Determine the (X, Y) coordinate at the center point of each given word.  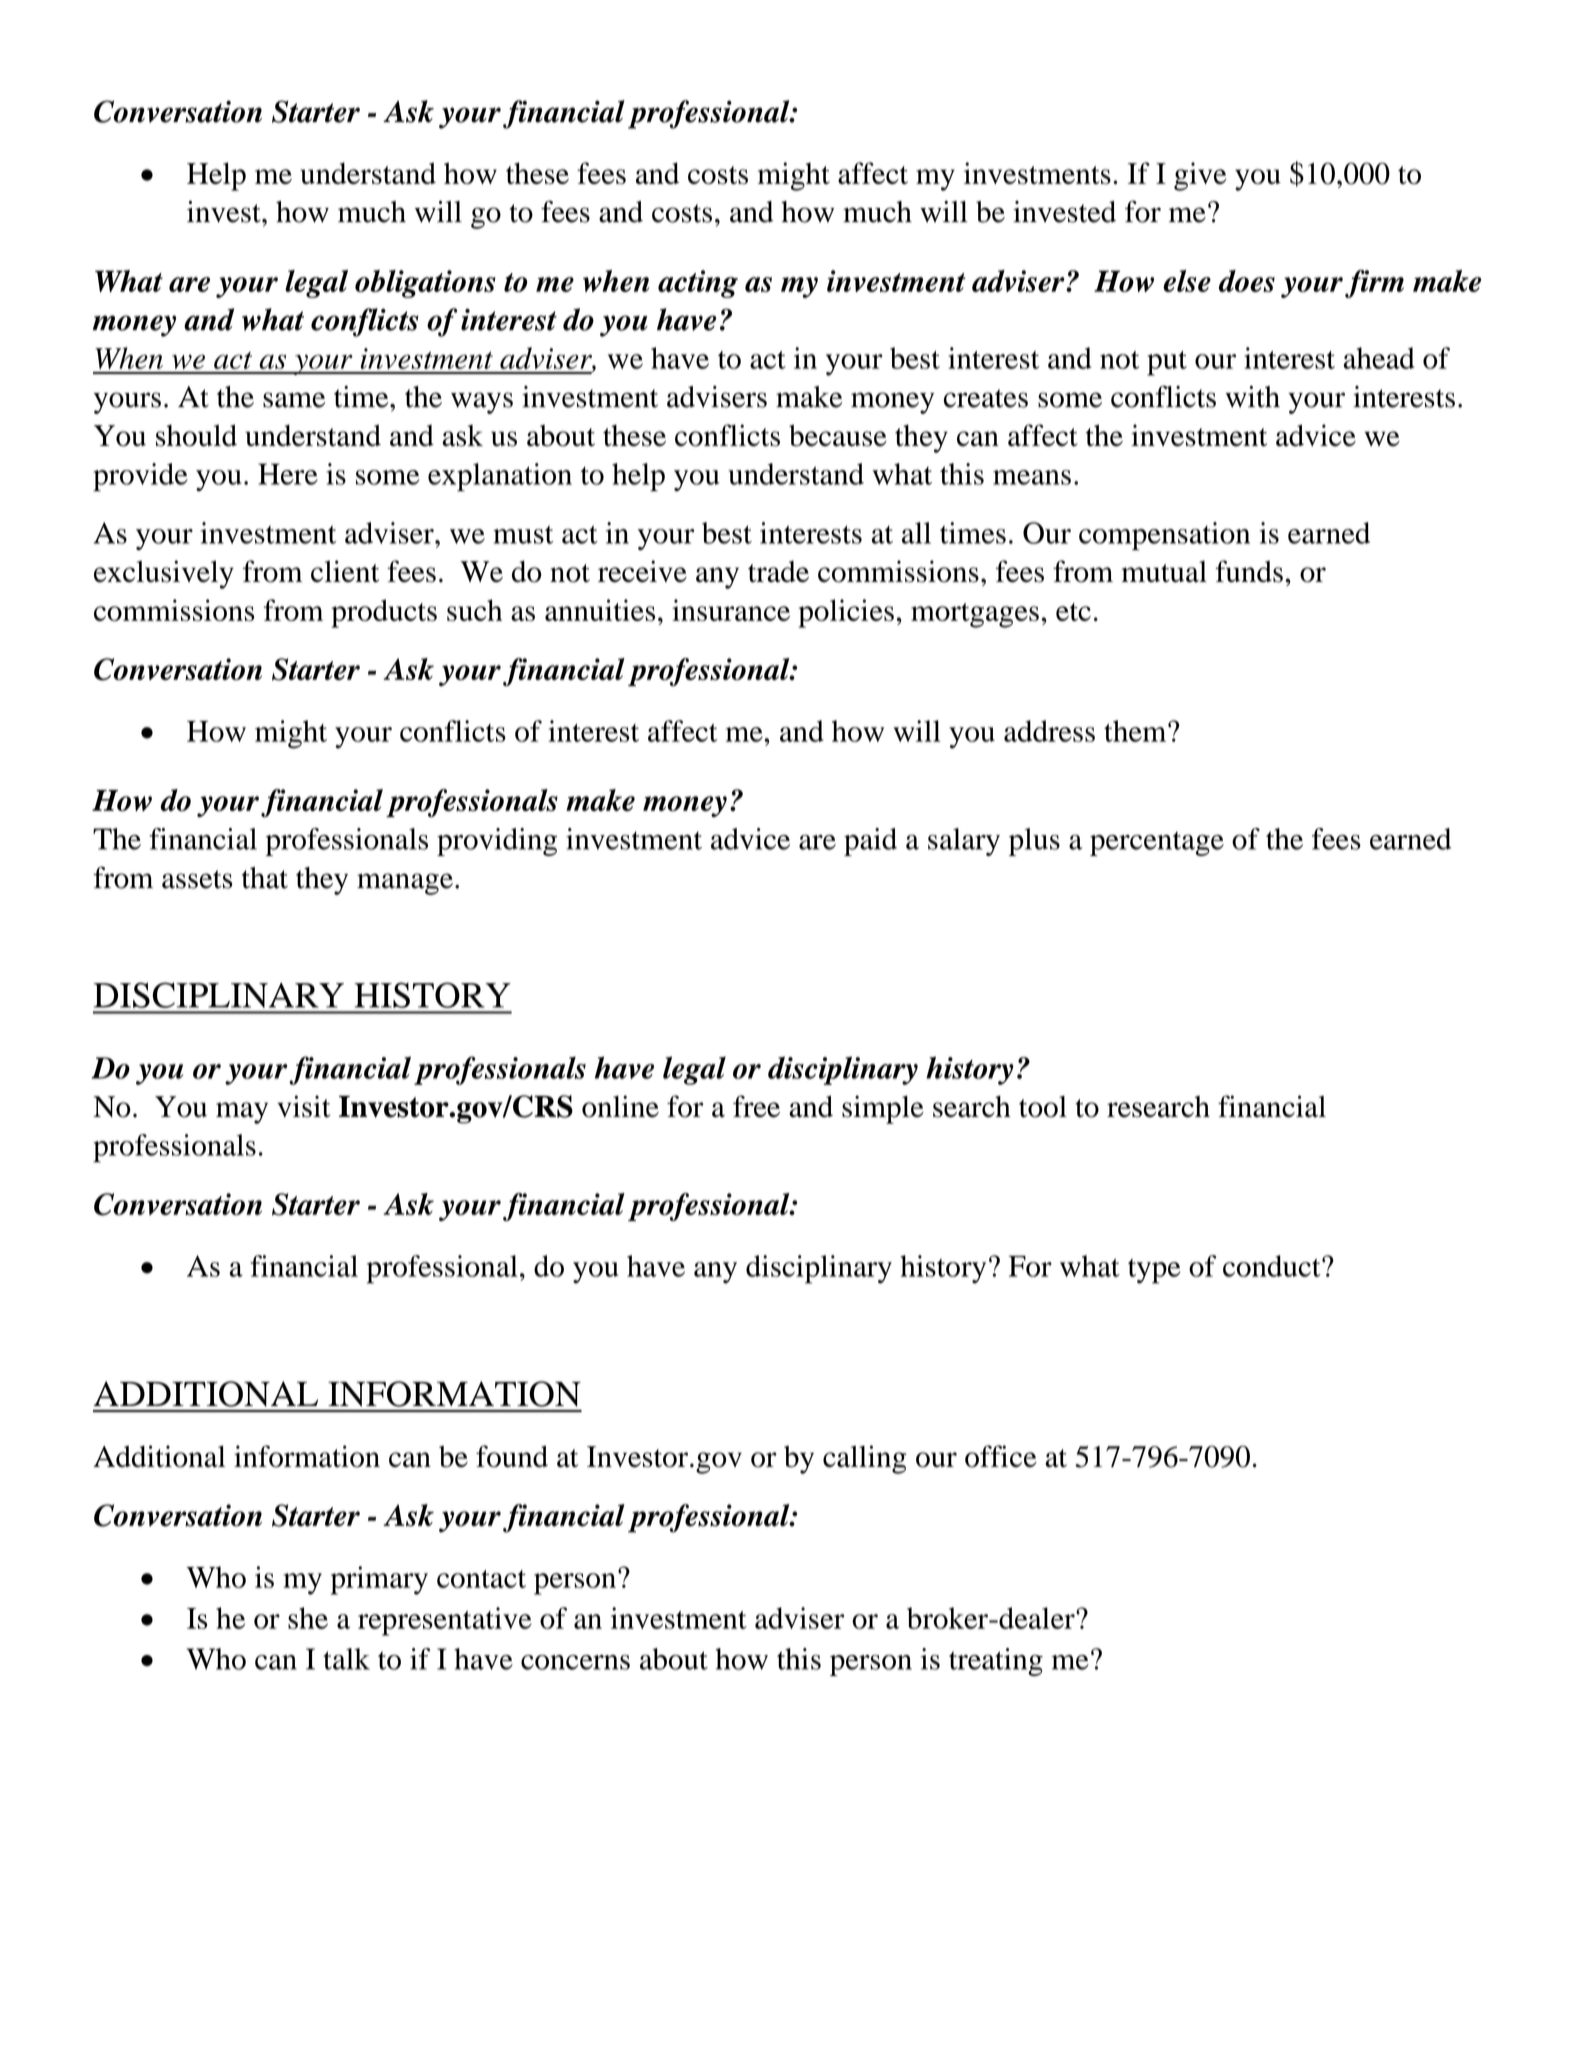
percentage (1157, 843)
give (1200, 176)
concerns (575, 1662)
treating (996, 1662)
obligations (425, 284)
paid (870, 842)
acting (698, 284)
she (308, 1618)
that (265, 878)
